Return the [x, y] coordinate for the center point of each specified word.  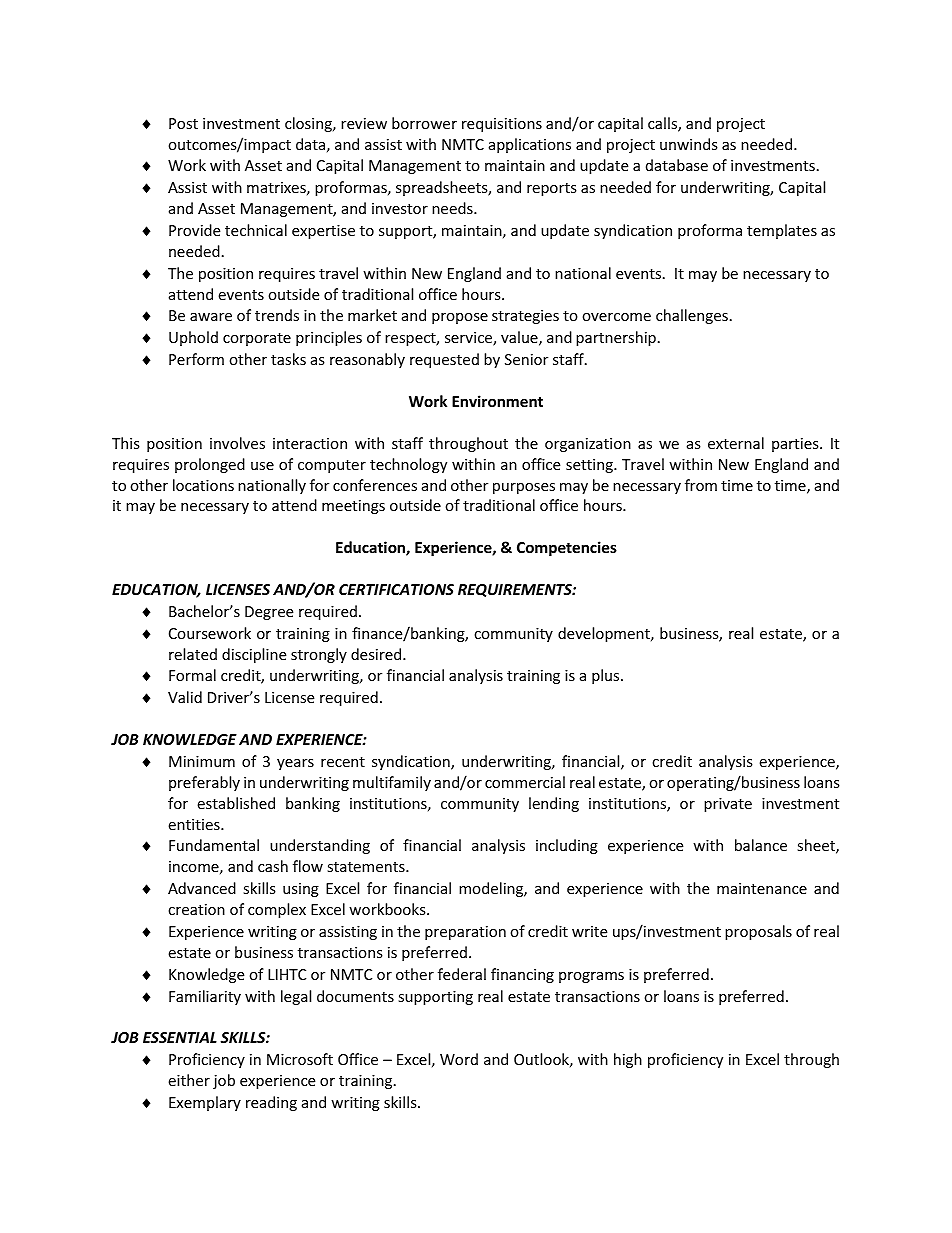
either [189, 1080]
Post [183, 123]
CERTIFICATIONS [396, 589]
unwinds [689, 144]
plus [607, 676]
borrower [424, 123]
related [193, 654]
